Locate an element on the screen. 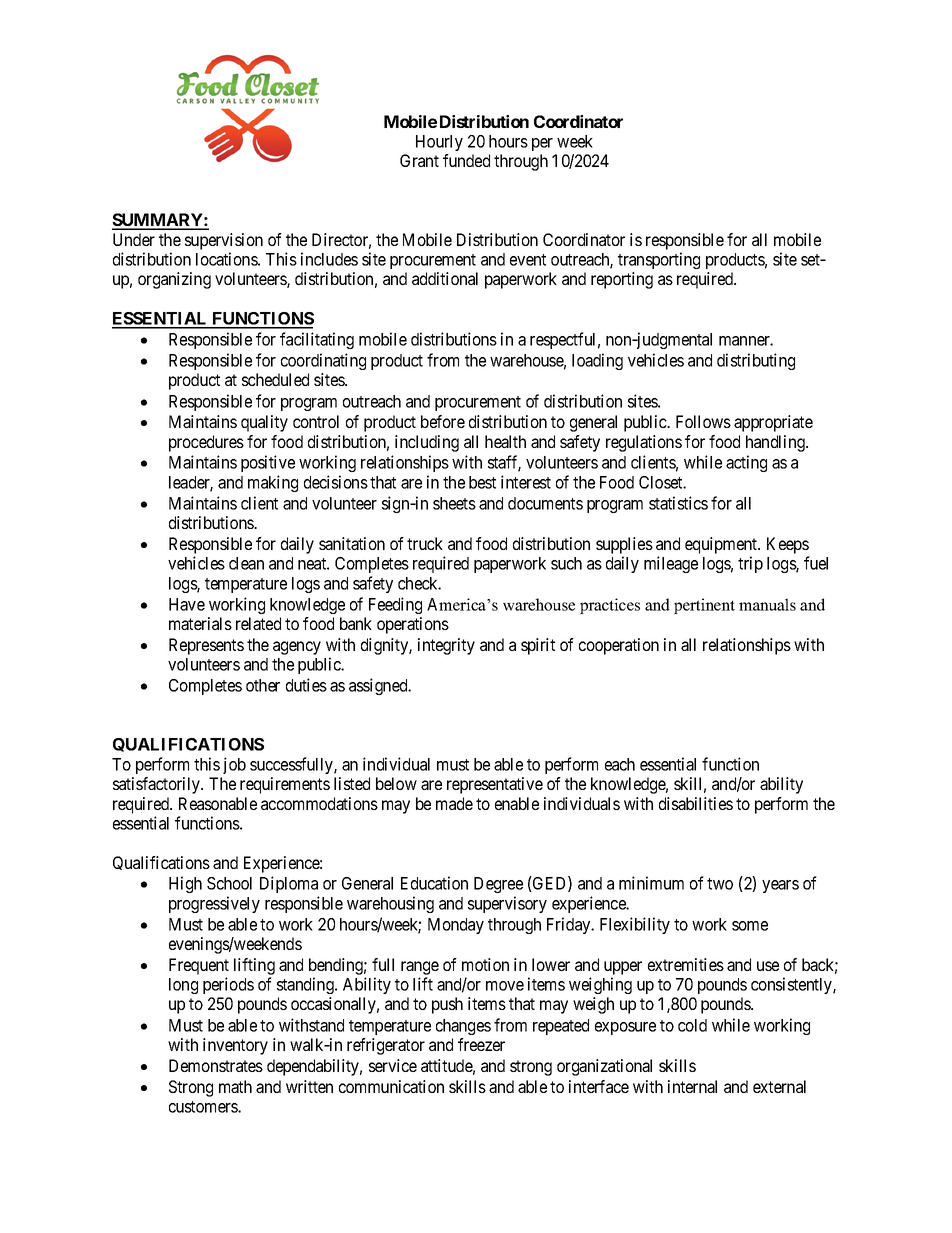 This screenshot has width=952, height=1233. supervision is located at coordinates (224, 241).
